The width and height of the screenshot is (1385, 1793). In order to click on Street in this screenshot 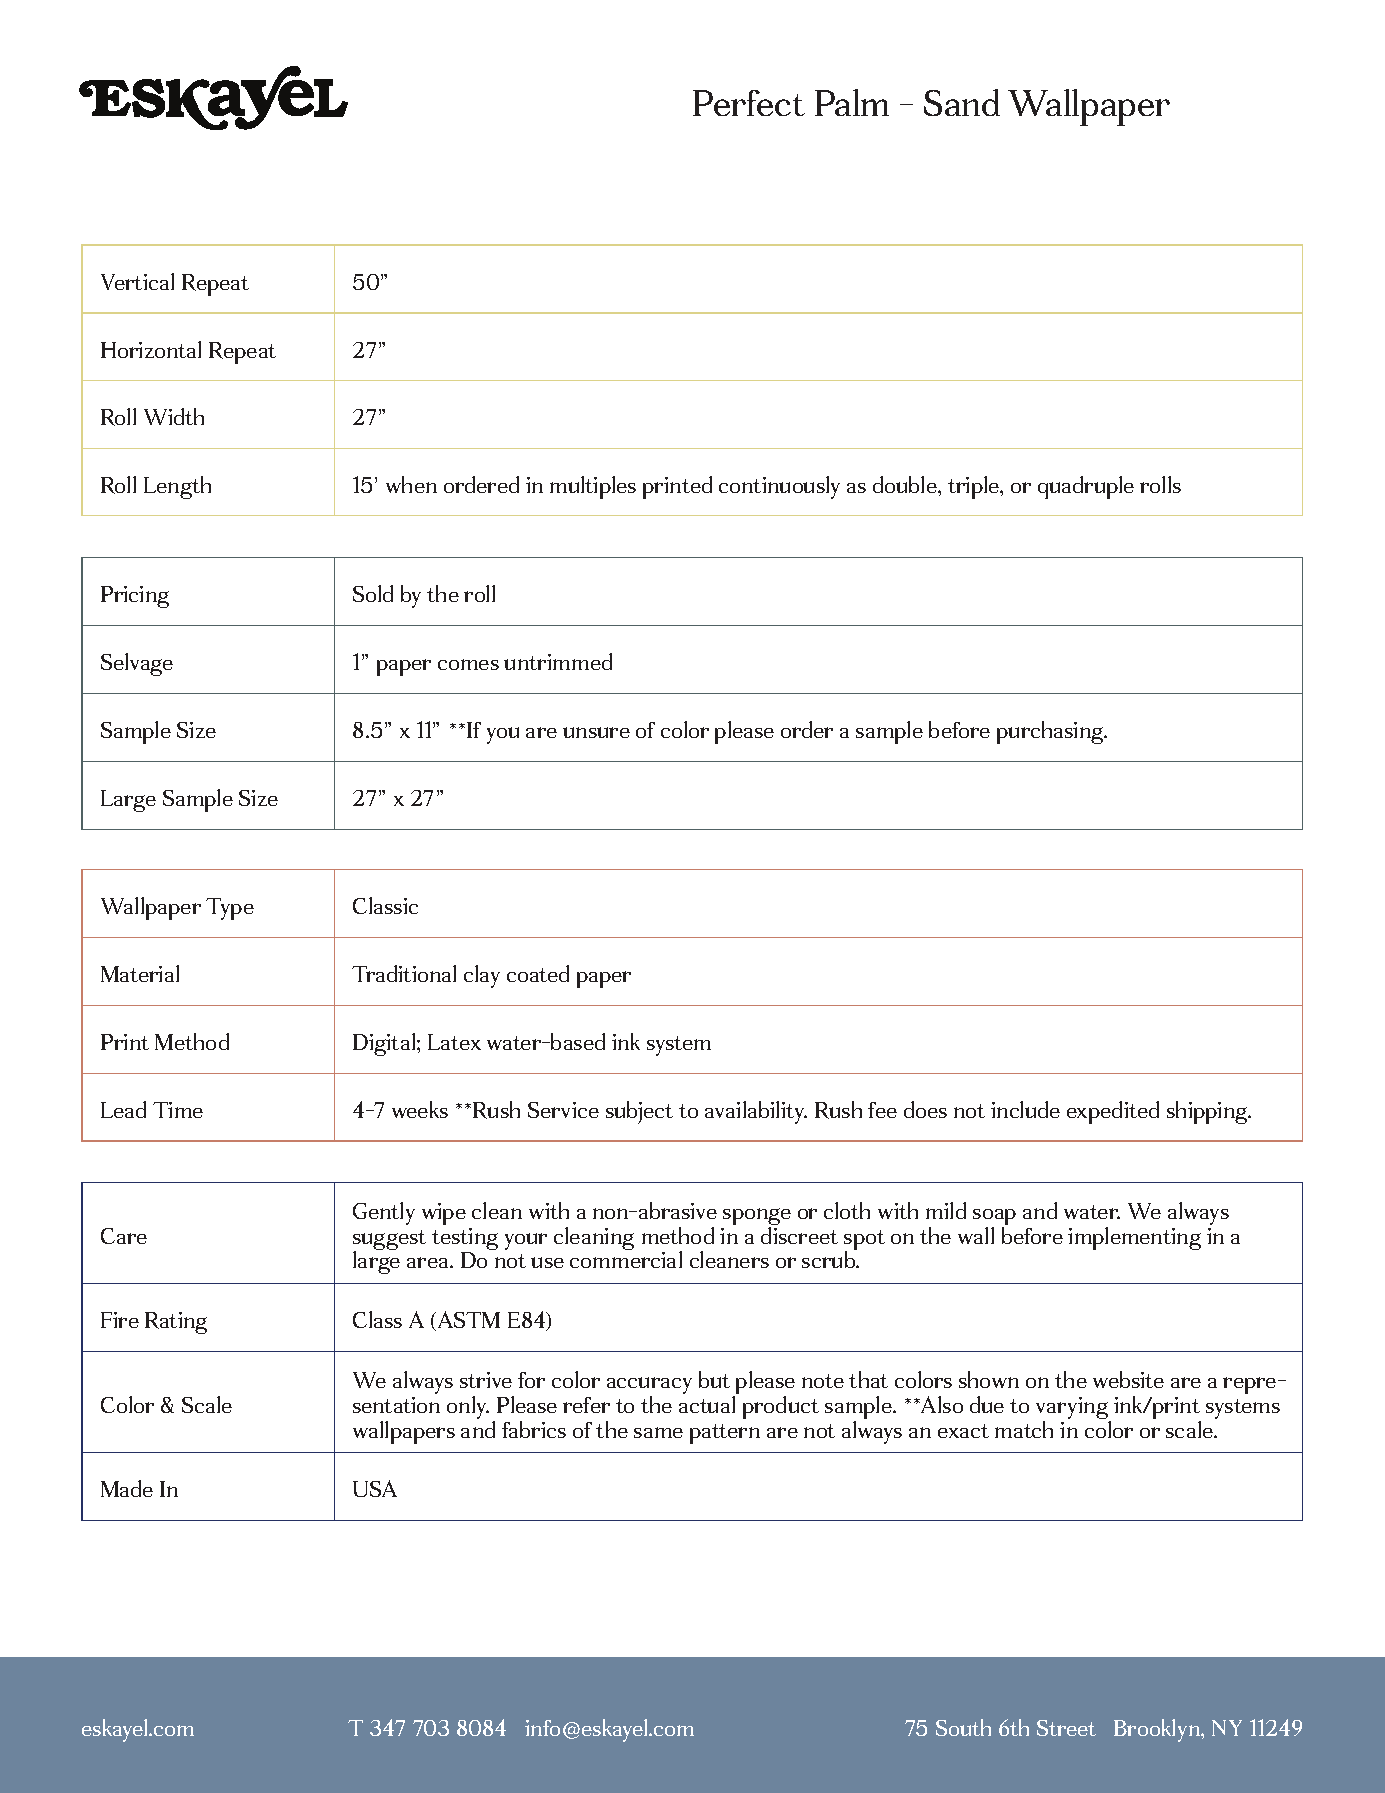, I will do `click(1066, 1728)`.
